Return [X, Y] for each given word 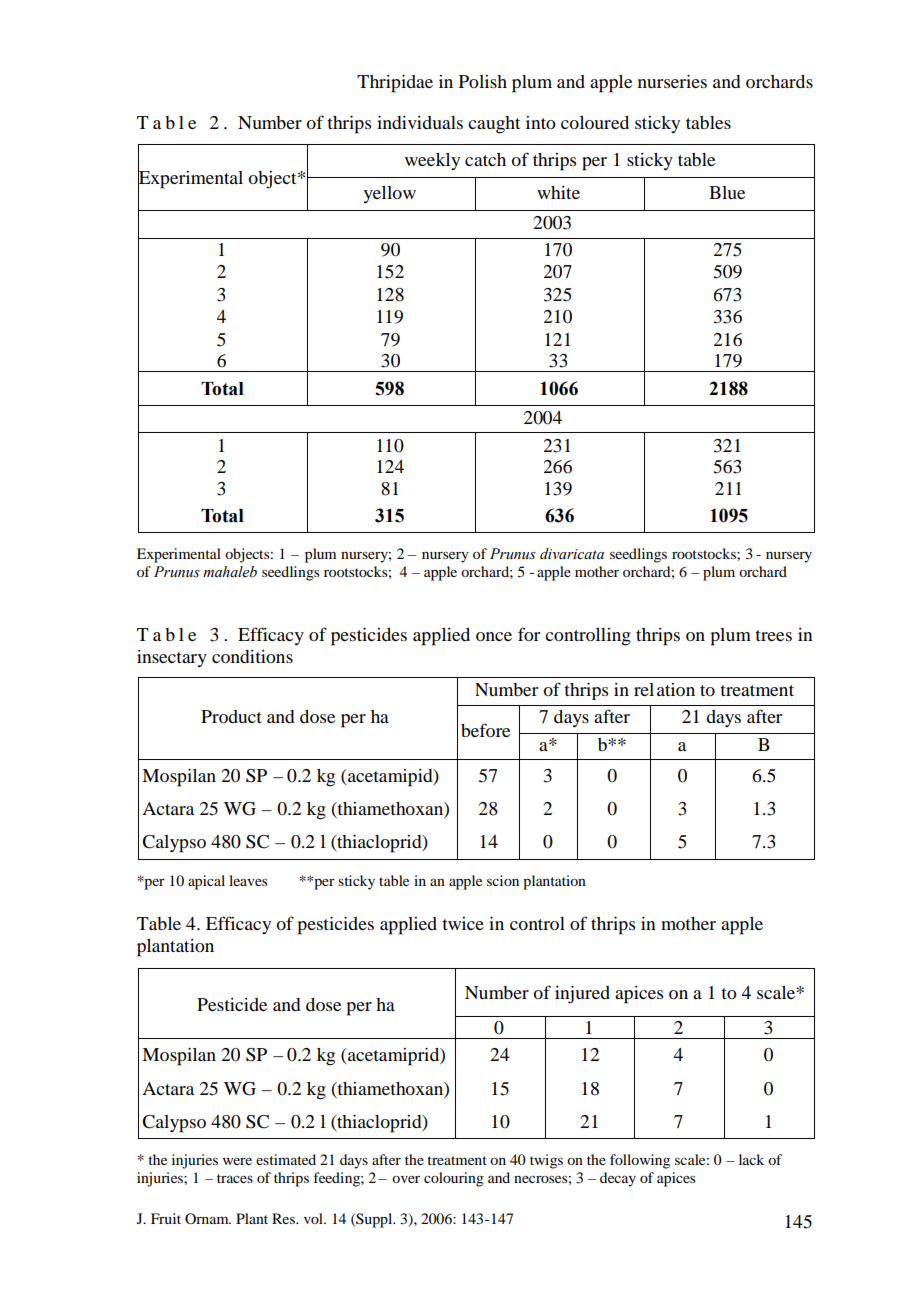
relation [664, 689]
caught [494, 125]
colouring [454, 1179]
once [494, 636]
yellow [389, 195]
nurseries [672, 81]
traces [235, 1178]
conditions [252, 656]
